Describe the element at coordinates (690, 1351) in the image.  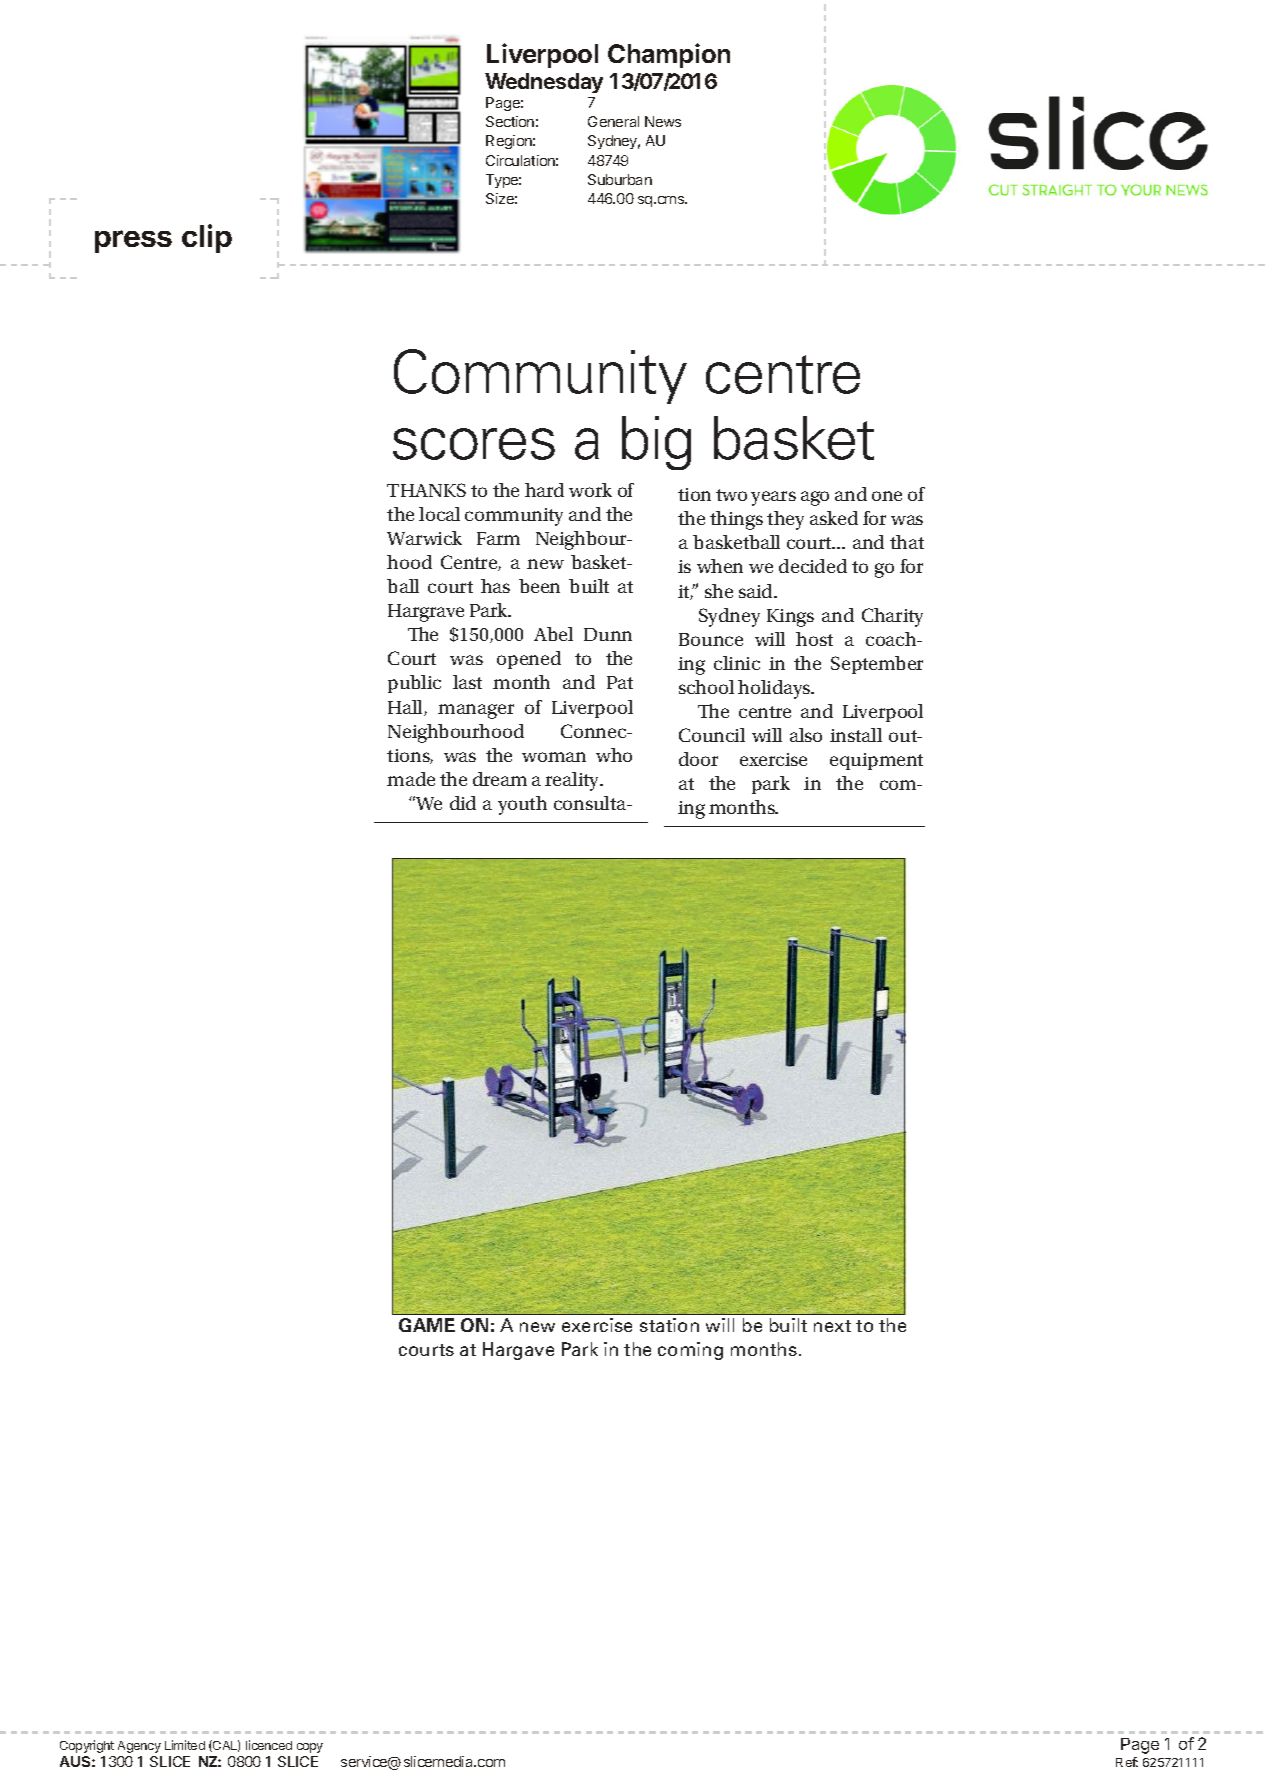
I see `coming` at that location.
